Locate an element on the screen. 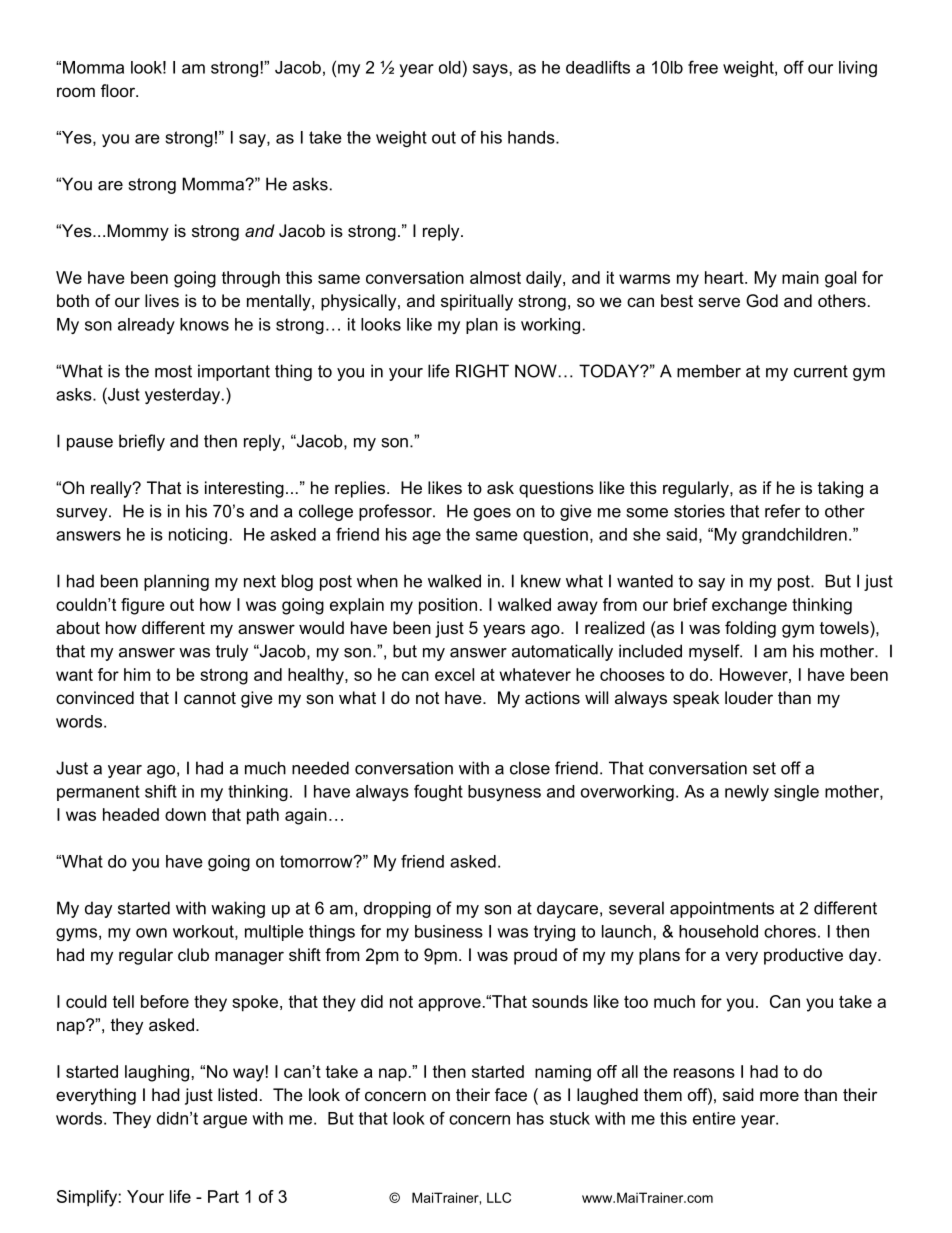 Image resolution: width=952 pixels, height=1233 pixels. folding is located at coordinates (750, 629).
